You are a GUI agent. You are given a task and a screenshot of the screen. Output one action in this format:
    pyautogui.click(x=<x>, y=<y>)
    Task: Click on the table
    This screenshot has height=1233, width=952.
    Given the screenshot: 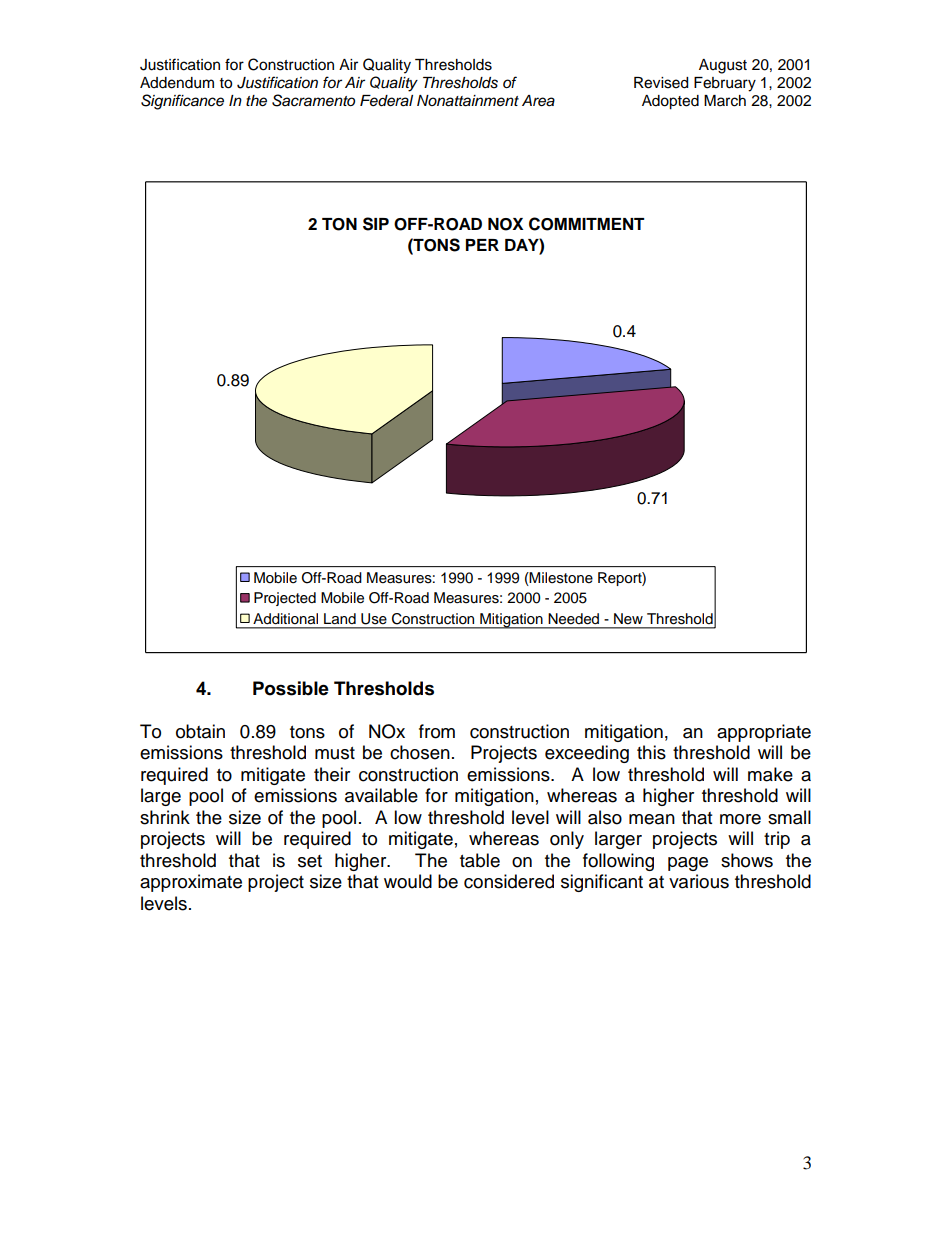 What is the action you would take?
    pyautogui.click(x=480, y=860)
